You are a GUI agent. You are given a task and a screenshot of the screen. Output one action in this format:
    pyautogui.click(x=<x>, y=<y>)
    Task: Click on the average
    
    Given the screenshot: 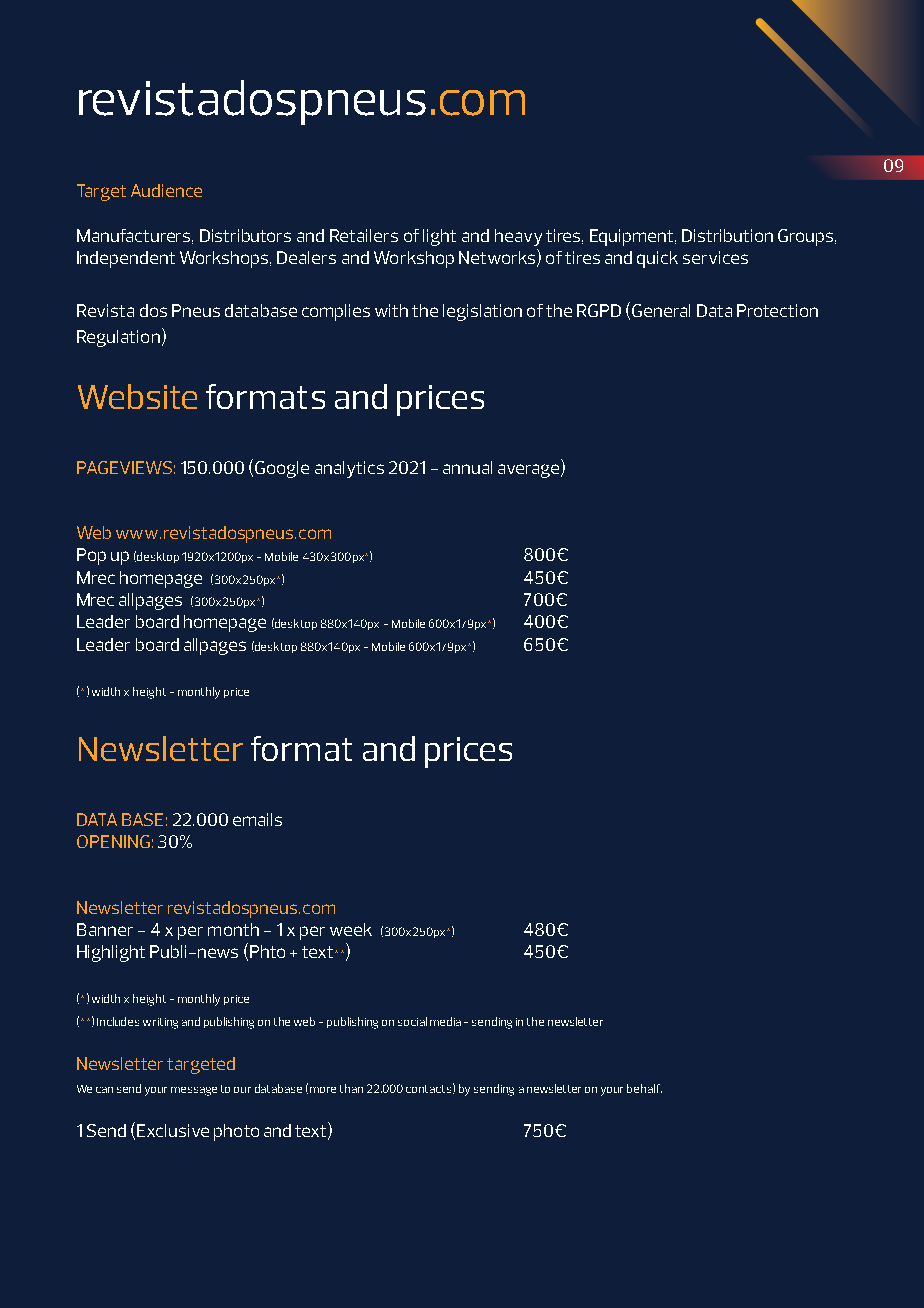 What is the action you would take?
    pyautogui.click(x=530, y=471)
